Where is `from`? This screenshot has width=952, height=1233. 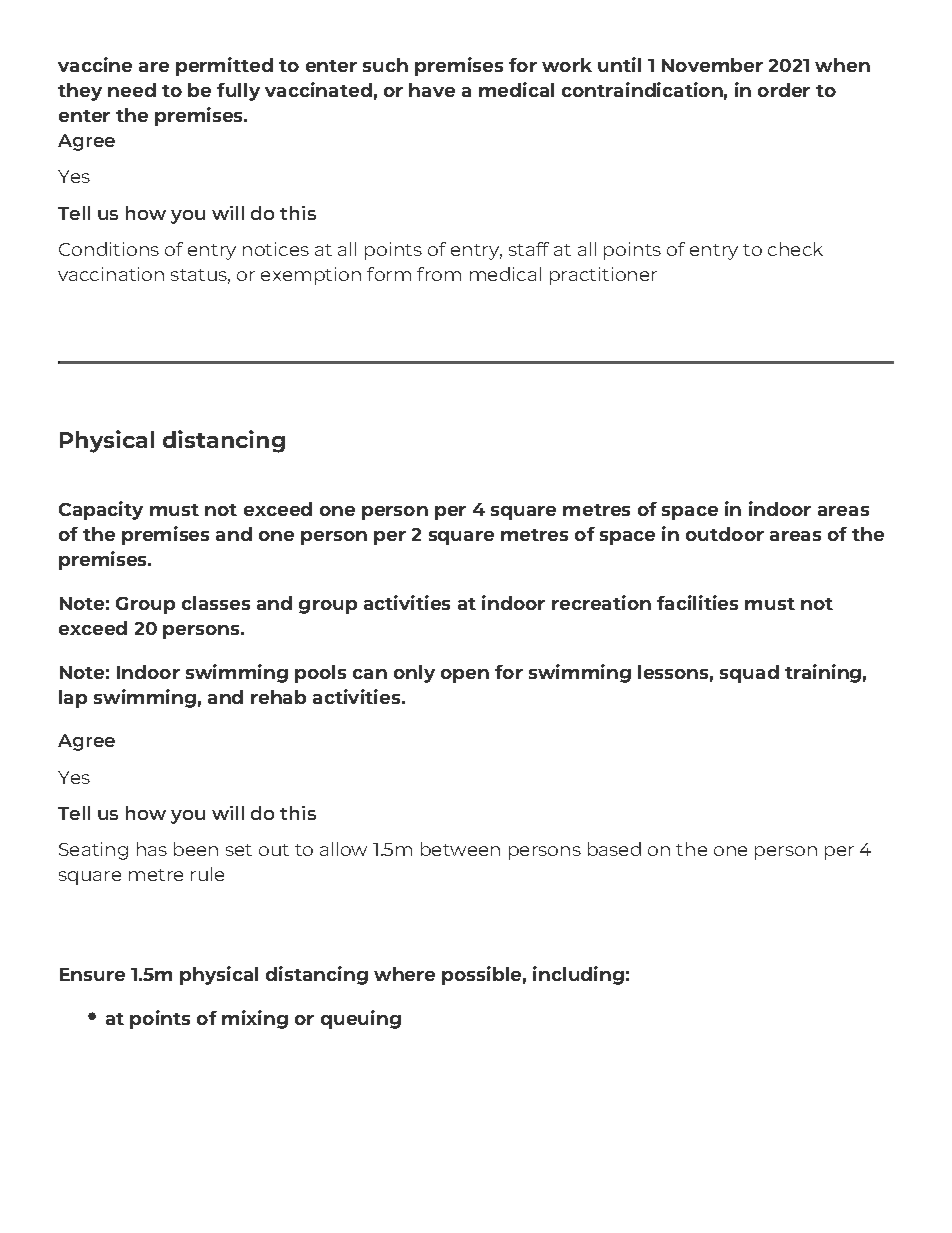
from is located at coordinates (439, 274).
